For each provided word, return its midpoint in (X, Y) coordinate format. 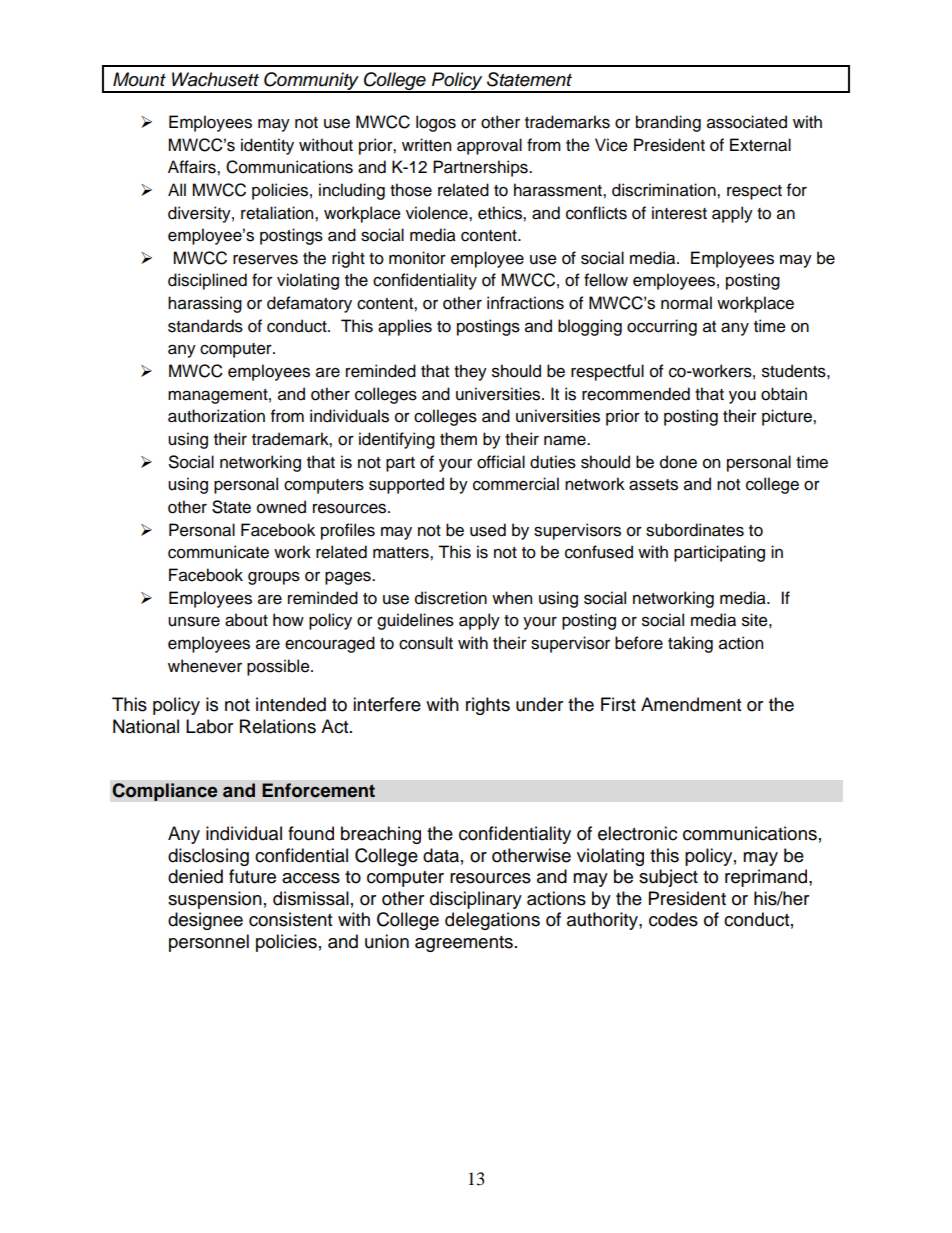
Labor (209, 726)
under (539, 704)
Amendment (691, 704)
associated (747, 122)
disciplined (207, 281)
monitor (417, 258)
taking (690, 644)
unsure (194, 621)
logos (436, 123)
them (458, 439)
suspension (215, 900)
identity (267, 146)
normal (686, 303)
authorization (216, 416)
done (678, 462)
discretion (451, 598)
